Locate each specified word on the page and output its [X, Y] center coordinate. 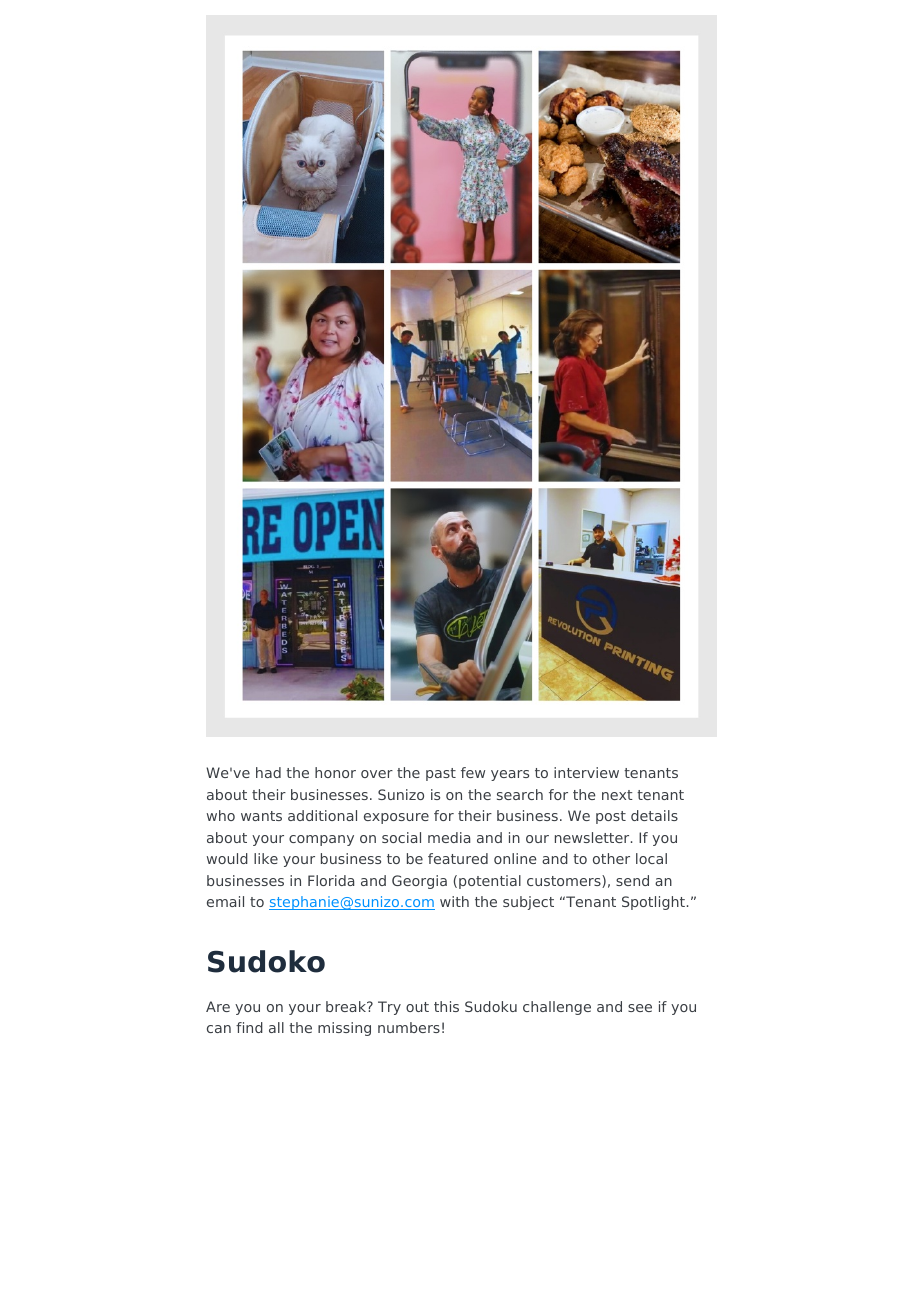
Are [218, 1006]
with [454, 901]
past [441, 774]
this [446, 1006]
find [249, 1027]
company [321, 840]
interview [586, 772]
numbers [409, 1027]
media [449, 837]
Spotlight [653, 903]
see [640, 1008]
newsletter [593, 837]
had [268, 772]
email [225, 901]
